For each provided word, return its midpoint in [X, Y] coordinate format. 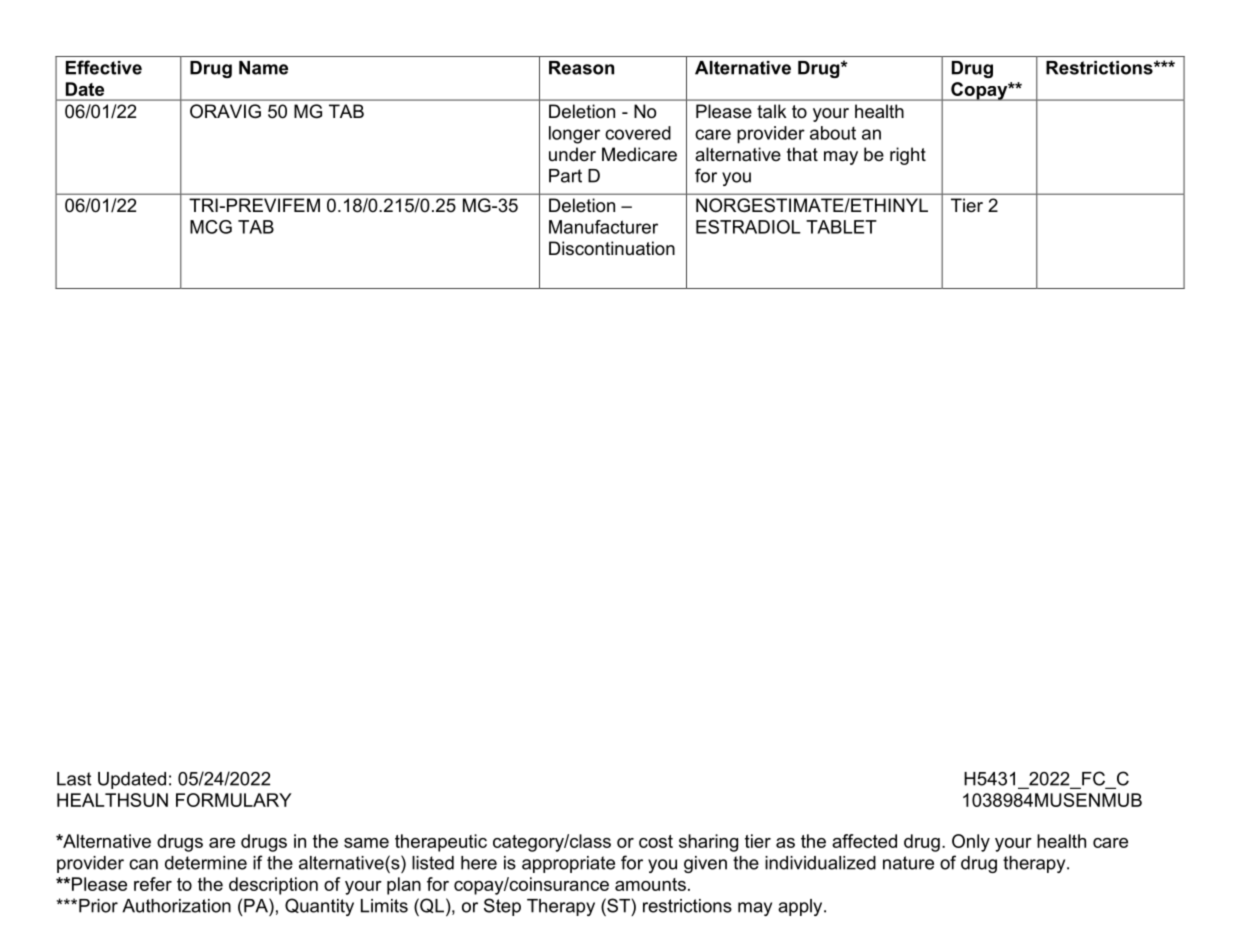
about [833, 133]
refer [153, 884]
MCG [211, 227]
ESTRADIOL [748, 227]
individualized [820, 863]
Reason [581, 68]
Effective [104, 67]
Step [502, 907]
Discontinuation [612, 248]
